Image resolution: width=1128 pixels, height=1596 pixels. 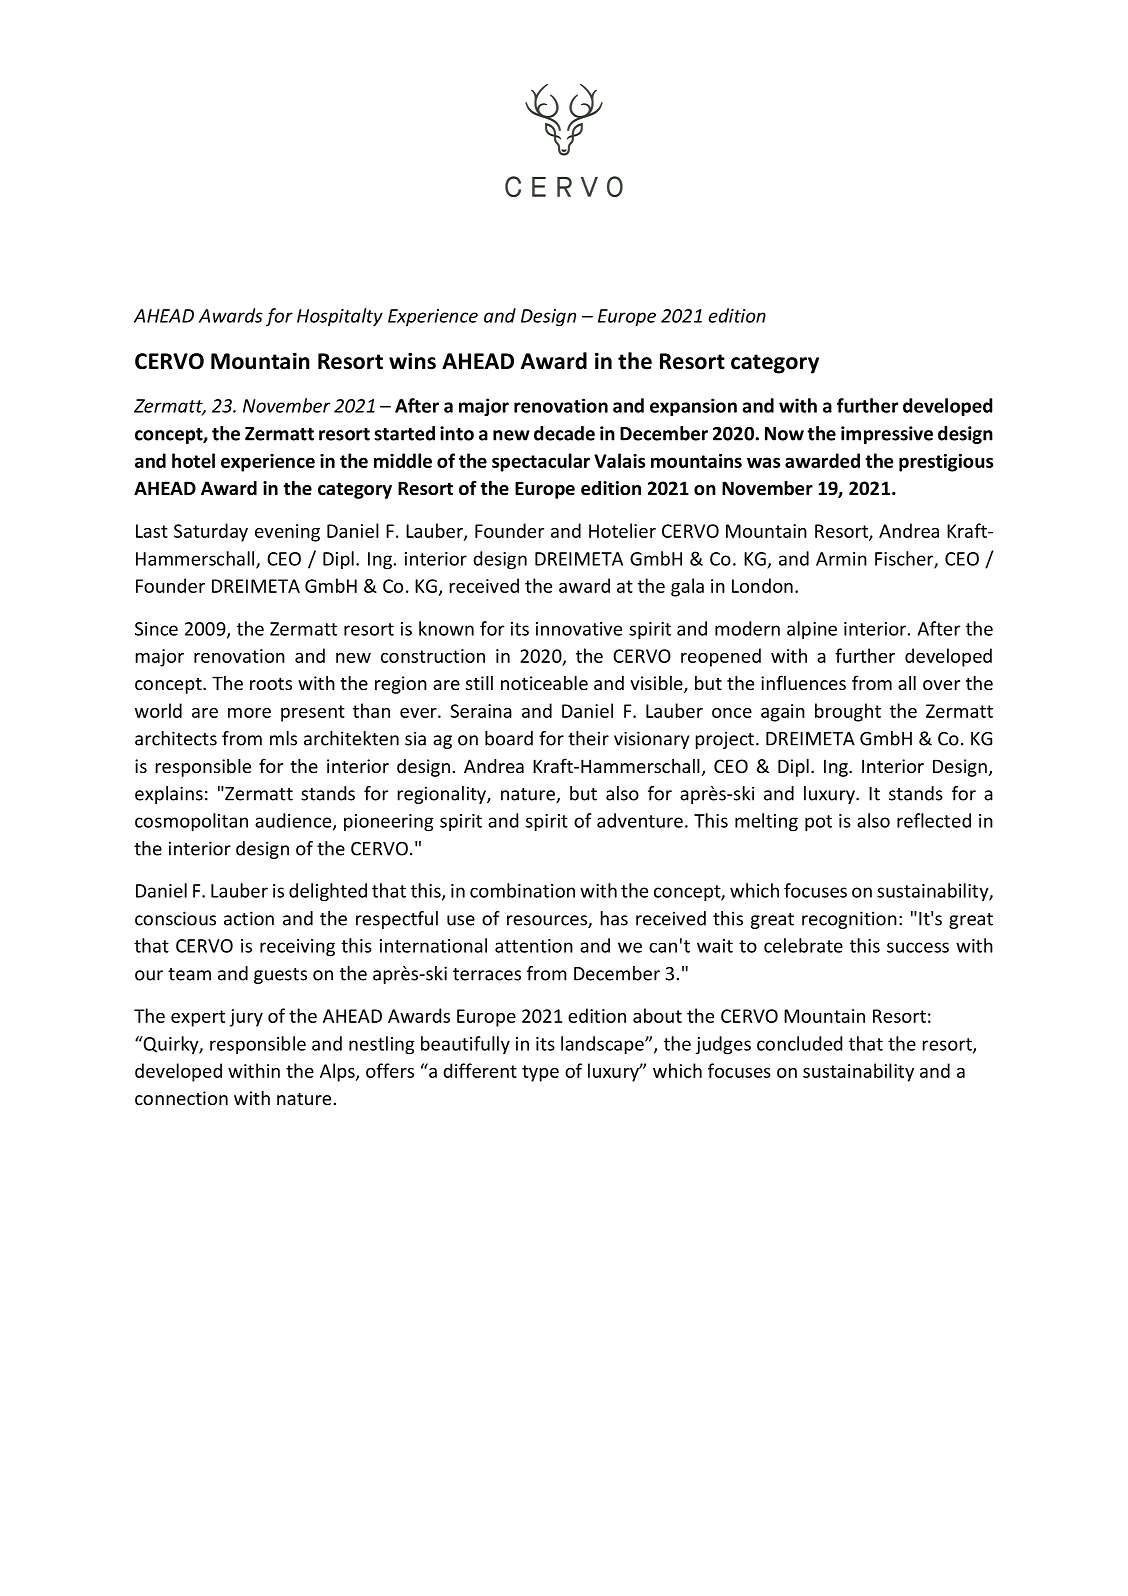 I want to click on wins, so click(x=412, y=361).
